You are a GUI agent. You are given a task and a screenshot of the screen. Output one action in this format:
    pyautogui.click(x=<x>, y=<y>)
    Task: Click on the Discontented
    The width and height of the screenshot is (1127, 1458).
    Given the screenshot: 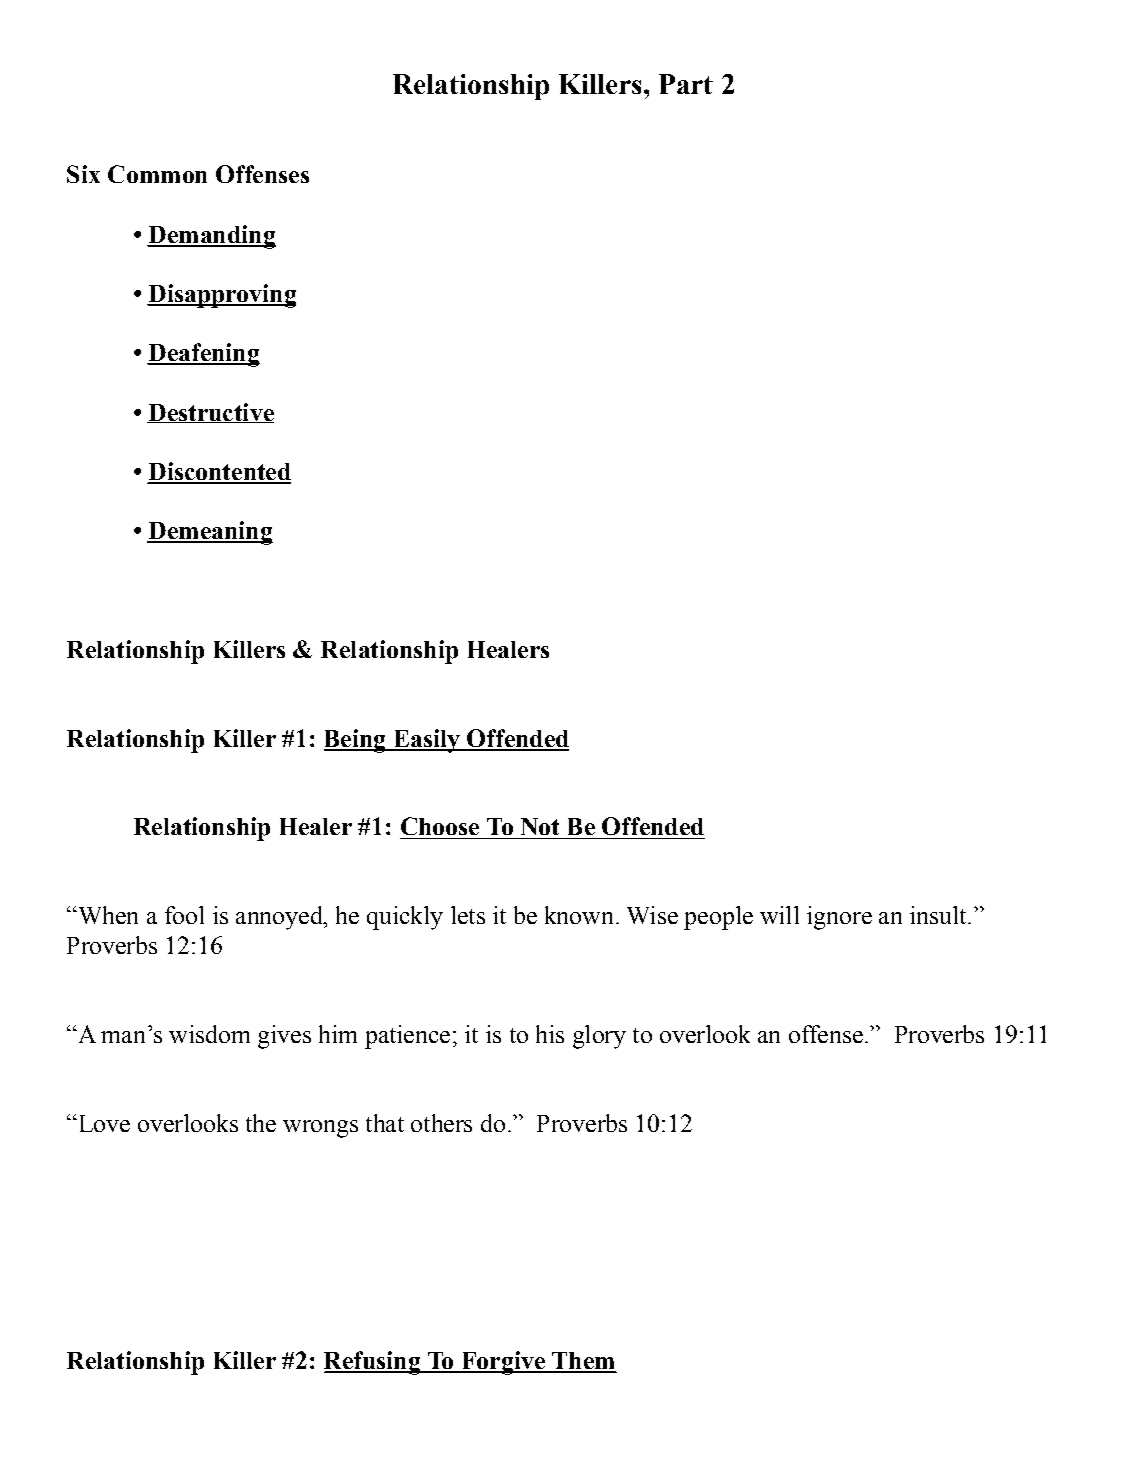 What is the action you would take?
    pyautogui.click(x=219, y=472)
